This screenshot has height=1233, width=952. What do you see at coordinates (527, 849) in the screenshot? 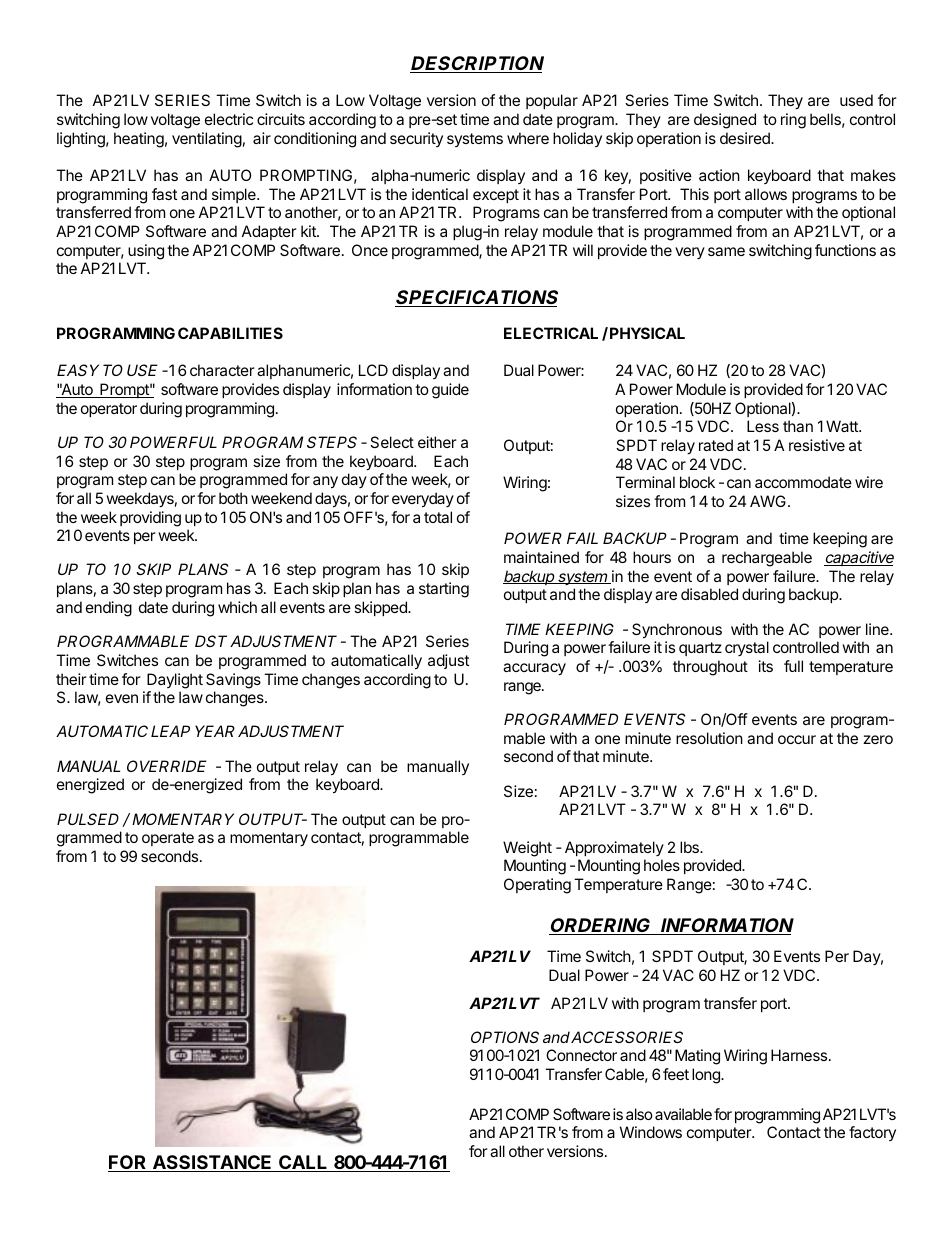
I see `Weight` at bounding box center [527, 849].
